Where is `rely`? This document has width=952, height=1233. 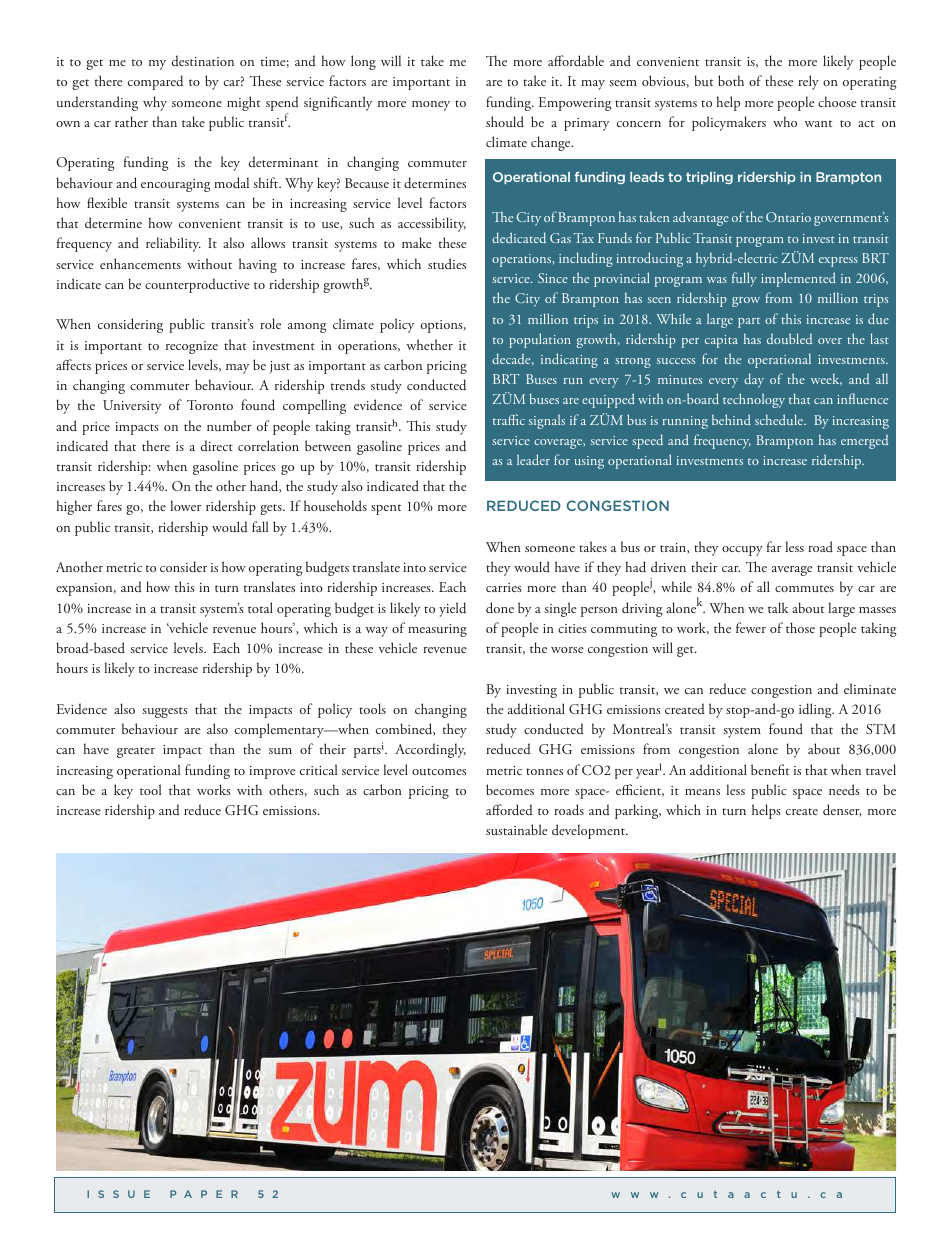
rely is located at coordinates (808, 82).
